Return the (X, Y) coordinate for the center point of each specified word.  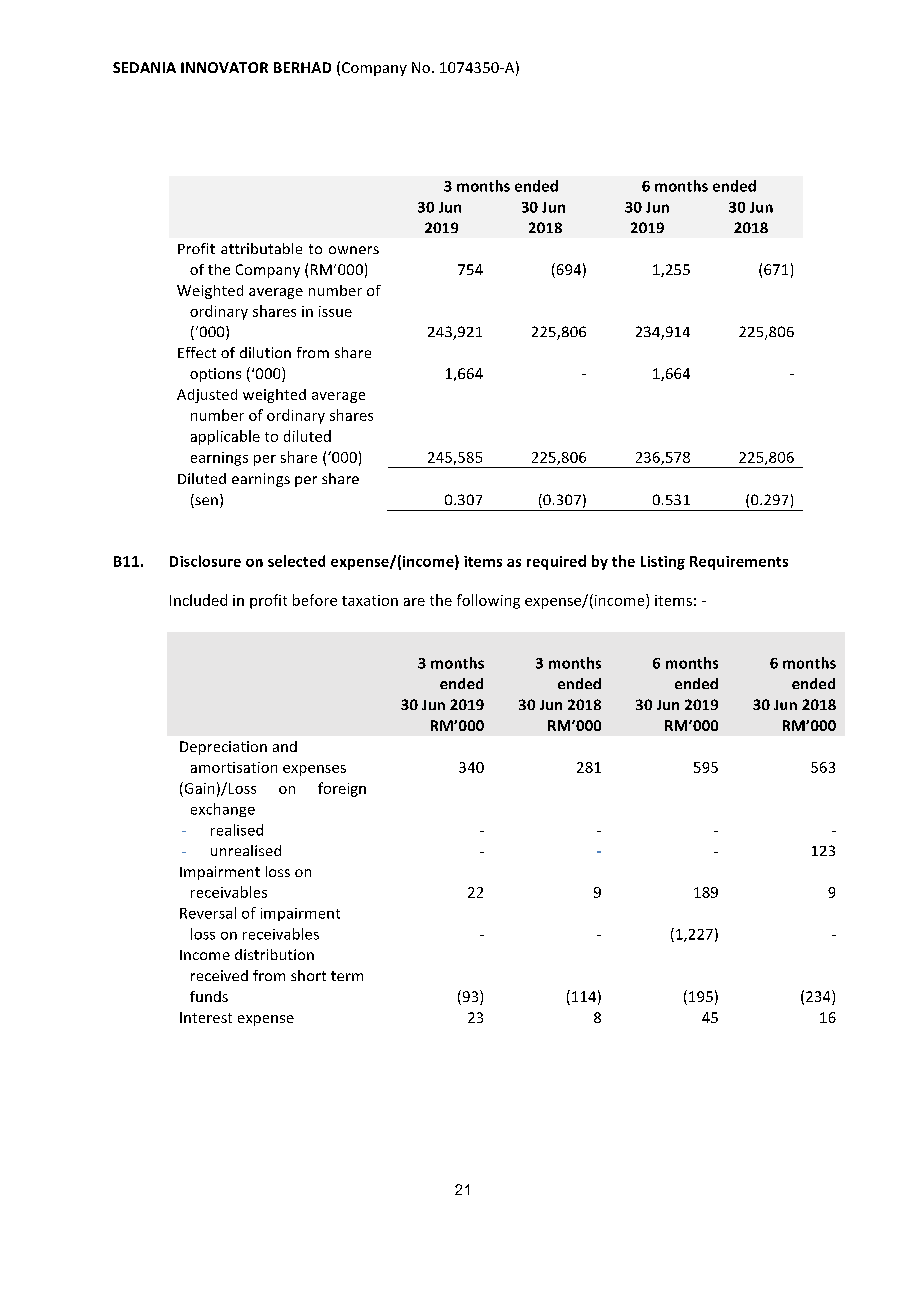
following (488, 601)
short (308, 975)
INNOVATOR (224, 67)
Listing (663, 563)
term (347, 976)
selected (296, 561)
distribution (274, 954)
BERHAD (302, 67)
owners (354, 250)
